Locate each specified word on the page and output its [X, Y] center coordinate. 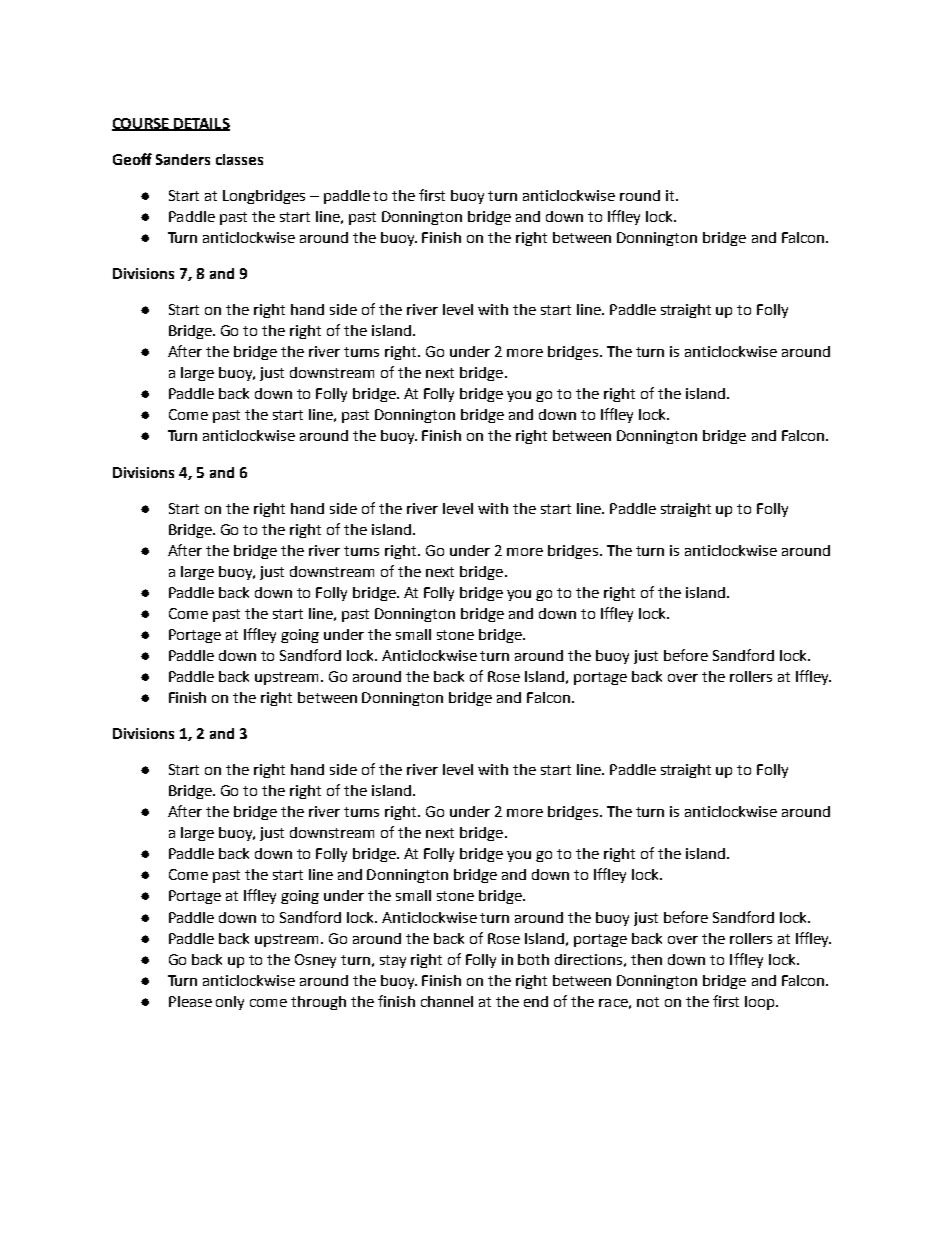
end [536, 1001]
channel [447, 1001]
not [648, 1002]
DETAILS [201, 124]
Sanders [183, 159]
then [646, 959]
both [533, 959]
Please [190, 1001]
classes [239, 159]
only [230, 1003]
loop [759, 1003]
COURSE [141, 124]
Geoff [132, 159]
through [318, 1003]
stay [393, 961]
